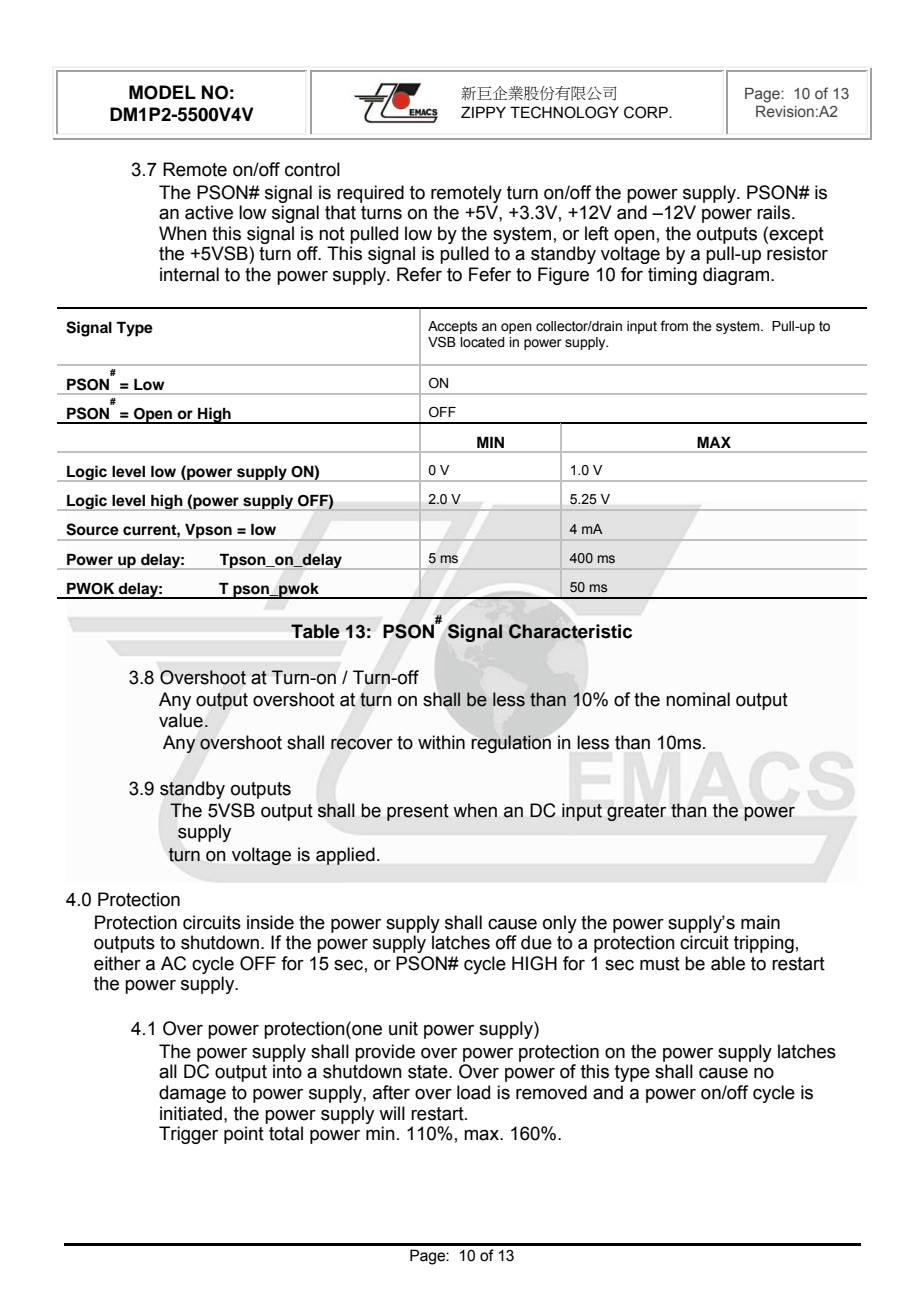 This screenshot has height=1308, width=924. I want to click on main, so click(760, 922).
